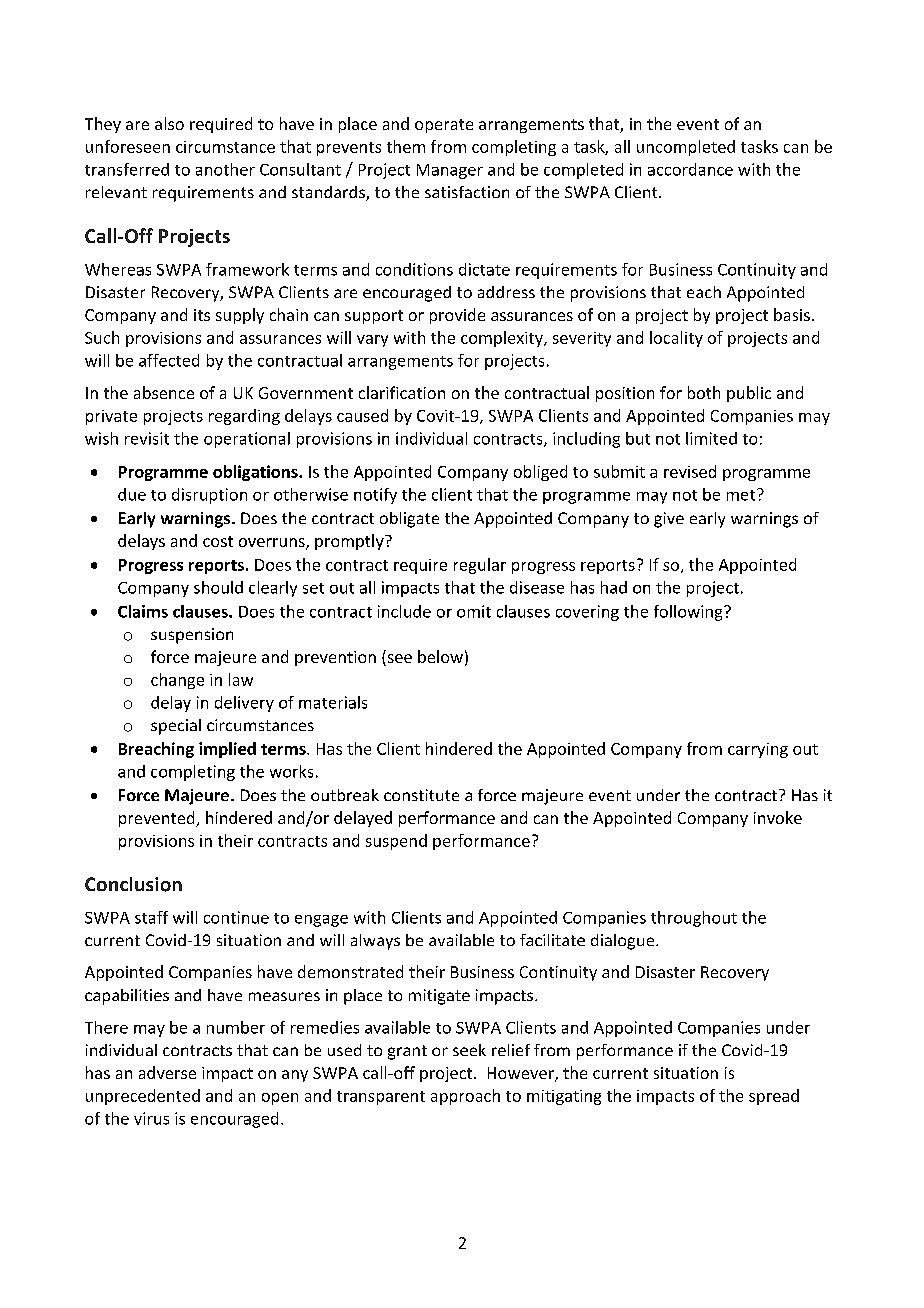 This image has width=924, height=1308. I want to click on Manager, so click(450, 171).
